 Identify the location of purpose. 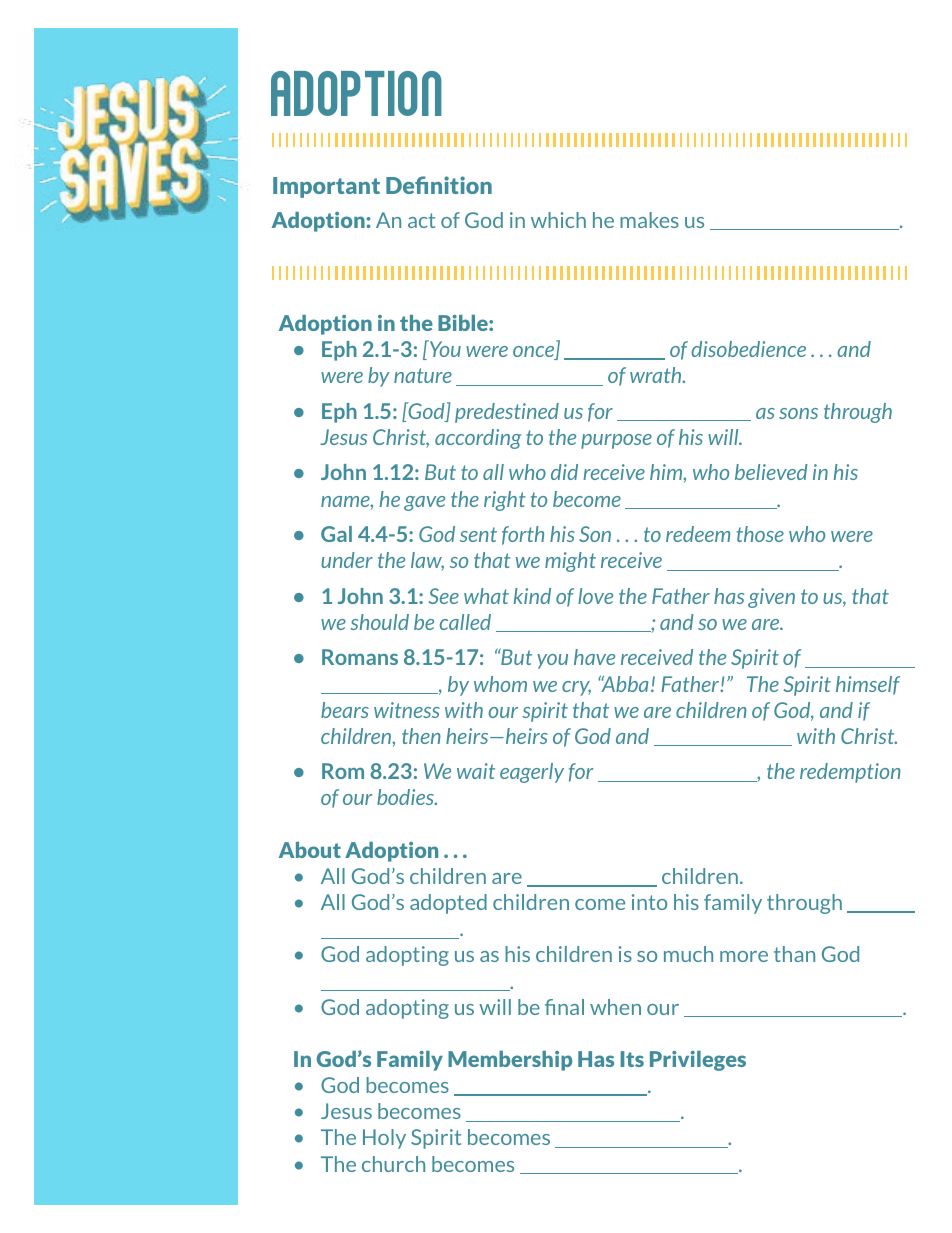
(616, 441).
